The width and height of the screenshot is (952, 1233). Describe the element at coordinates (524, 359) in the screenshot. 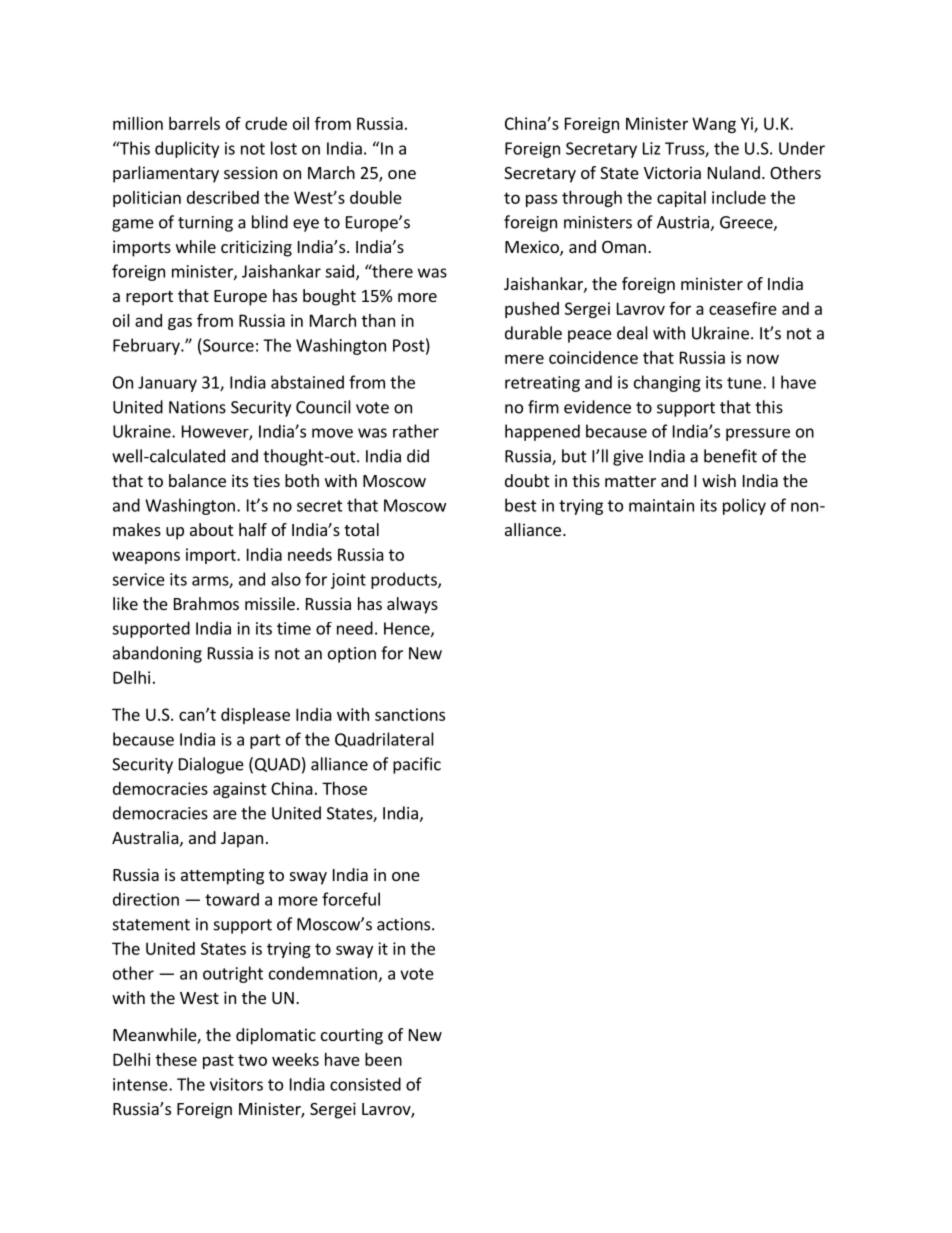

I see `mere` at that location.
